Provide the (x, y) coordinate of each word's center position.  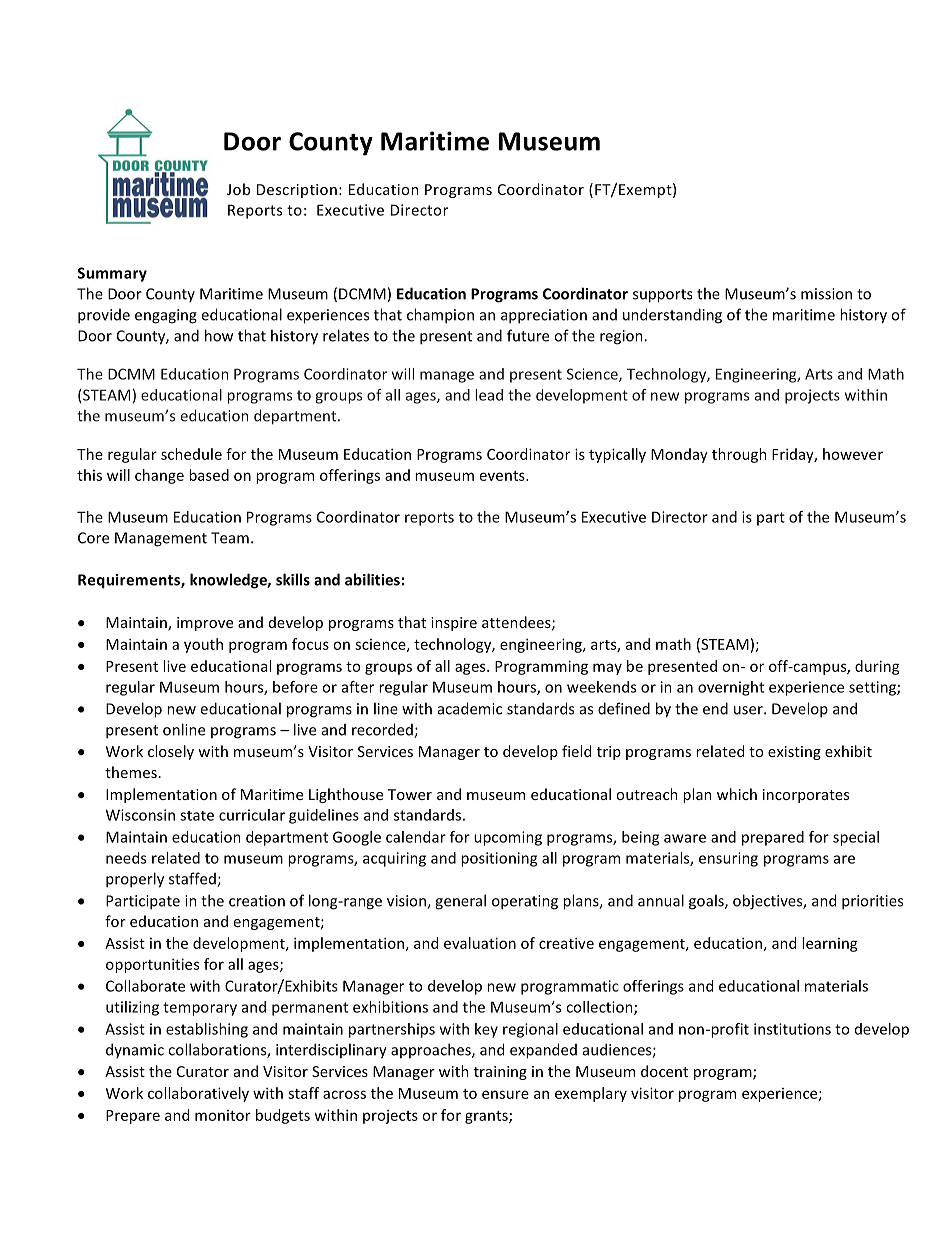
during (877, 667)
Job (238, 189)
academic (470, 708)
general (460, 902)
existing (794, 753)
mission (826, 294)
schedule (191, 454)
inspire (454, 624)
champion (440, 316)
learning (830, 944)
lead (489, 395)
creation (257, 901)
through (739, 455)
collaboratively (198, 1094)
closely (171, 752)
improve (205, 624)
